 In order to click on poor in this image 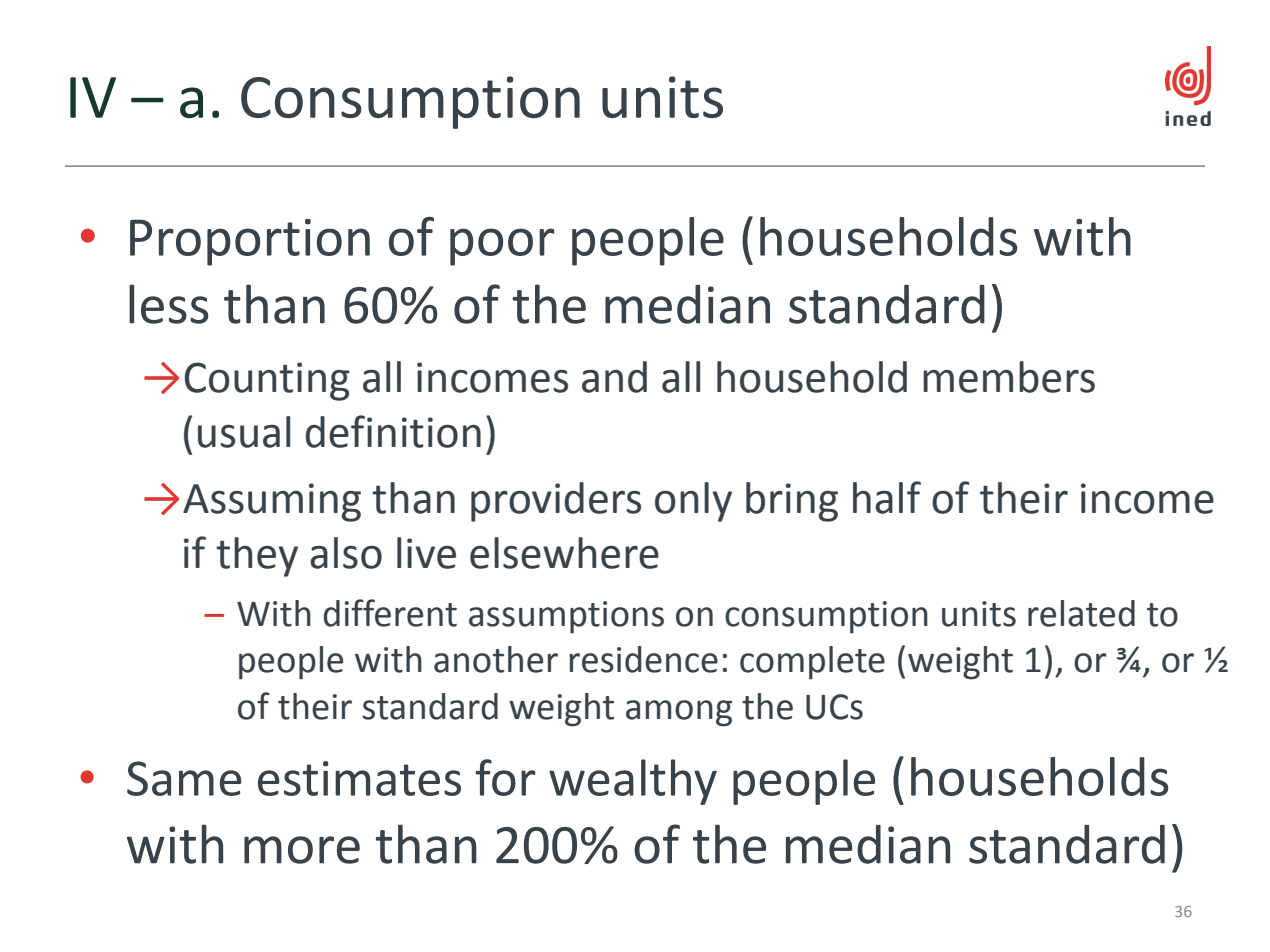, I will do `click(502, 247)`.
